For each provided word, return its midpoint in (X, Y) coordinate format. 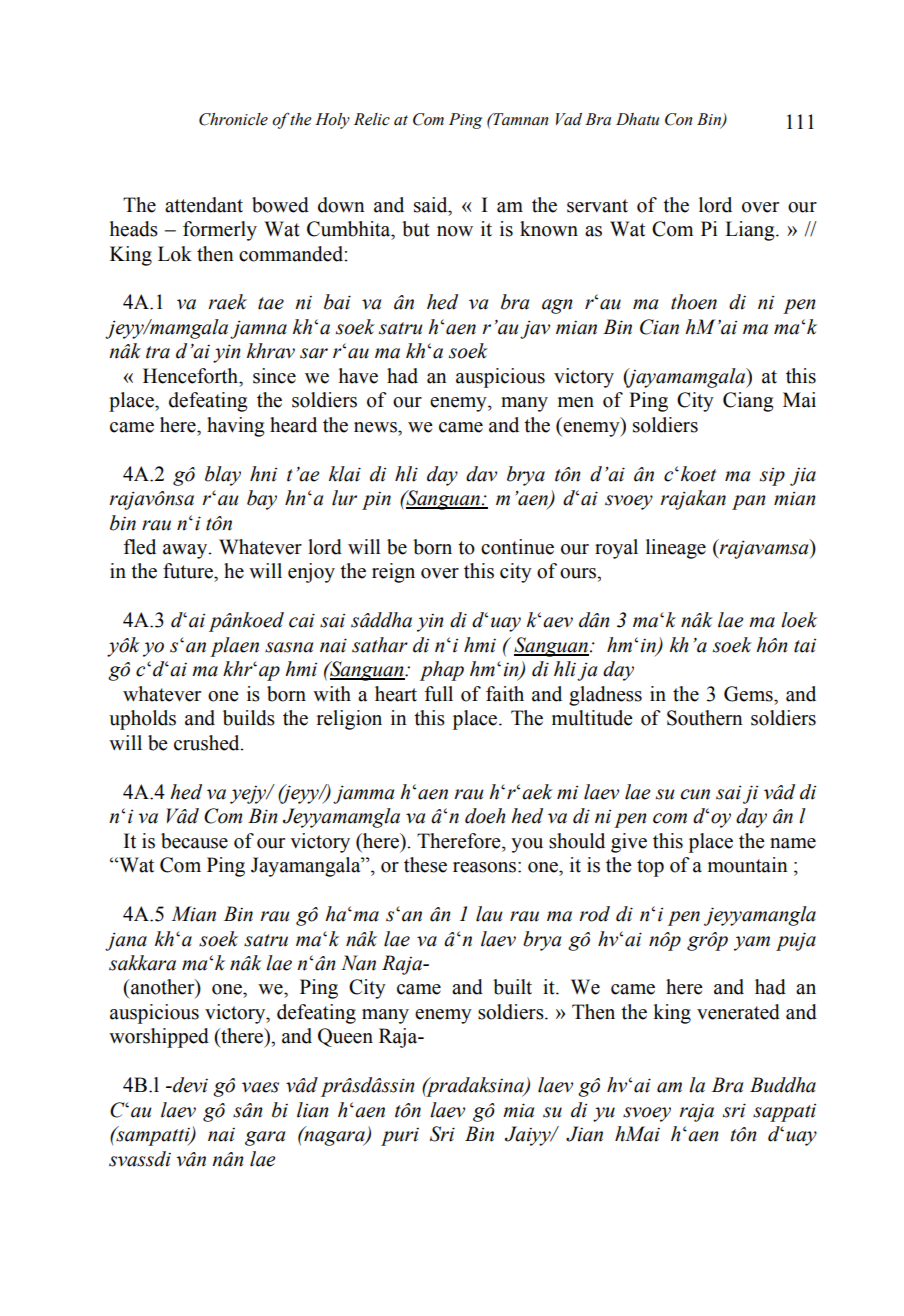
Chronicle (233, 119)
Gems (749, 694)
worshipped (159, 1038)
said (432, 205)
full (439, 694)
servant (597, 206)
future (189, 571)
